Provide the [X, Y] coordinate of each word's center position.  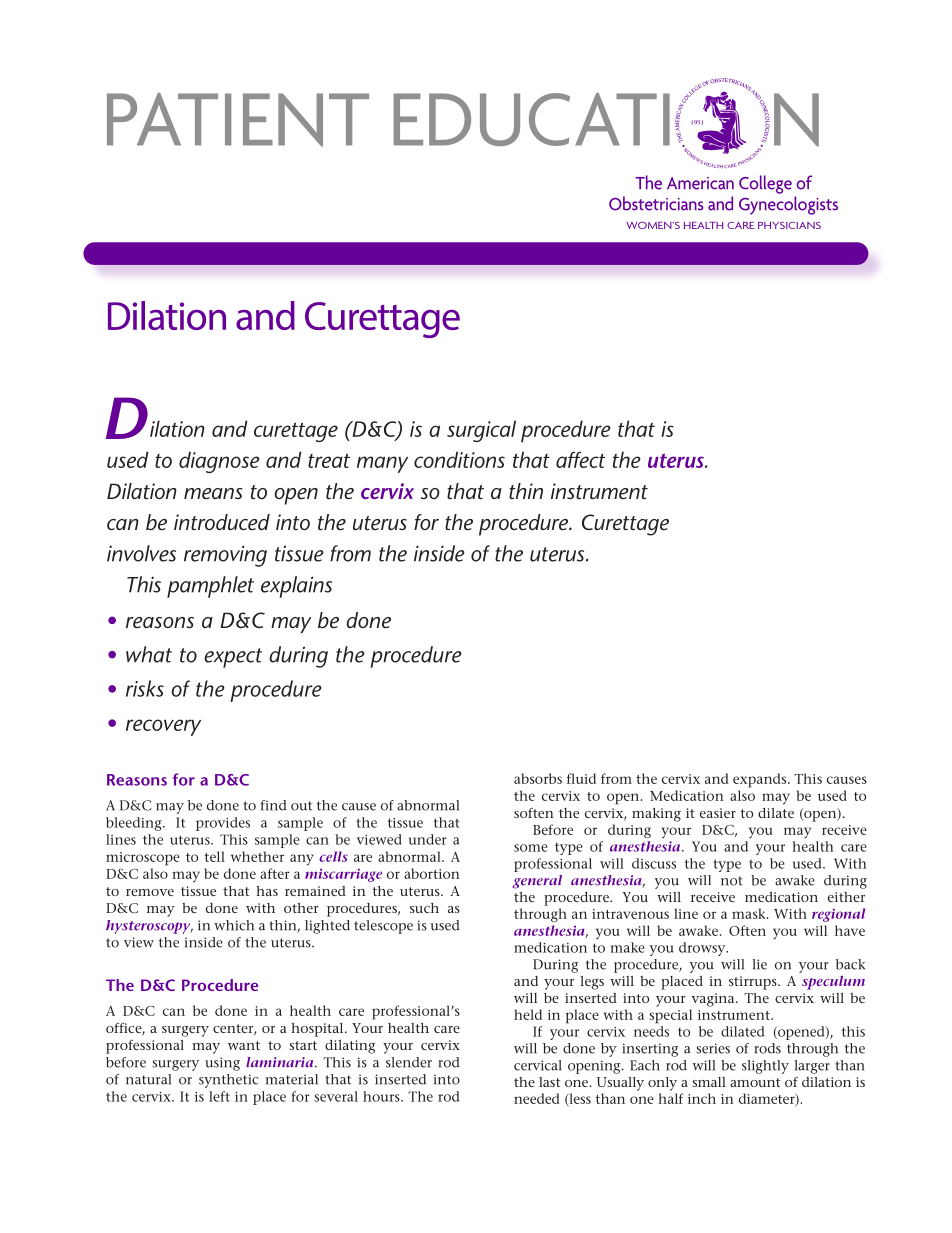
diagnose [219, 462]
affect [580, 460]
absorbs [538, 778]
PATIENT [238, 120]
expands [761, 780]
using [222, 1064]
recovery [163, 727]
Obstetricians [656, 203]
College [765, 184]
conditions [459, 459]
